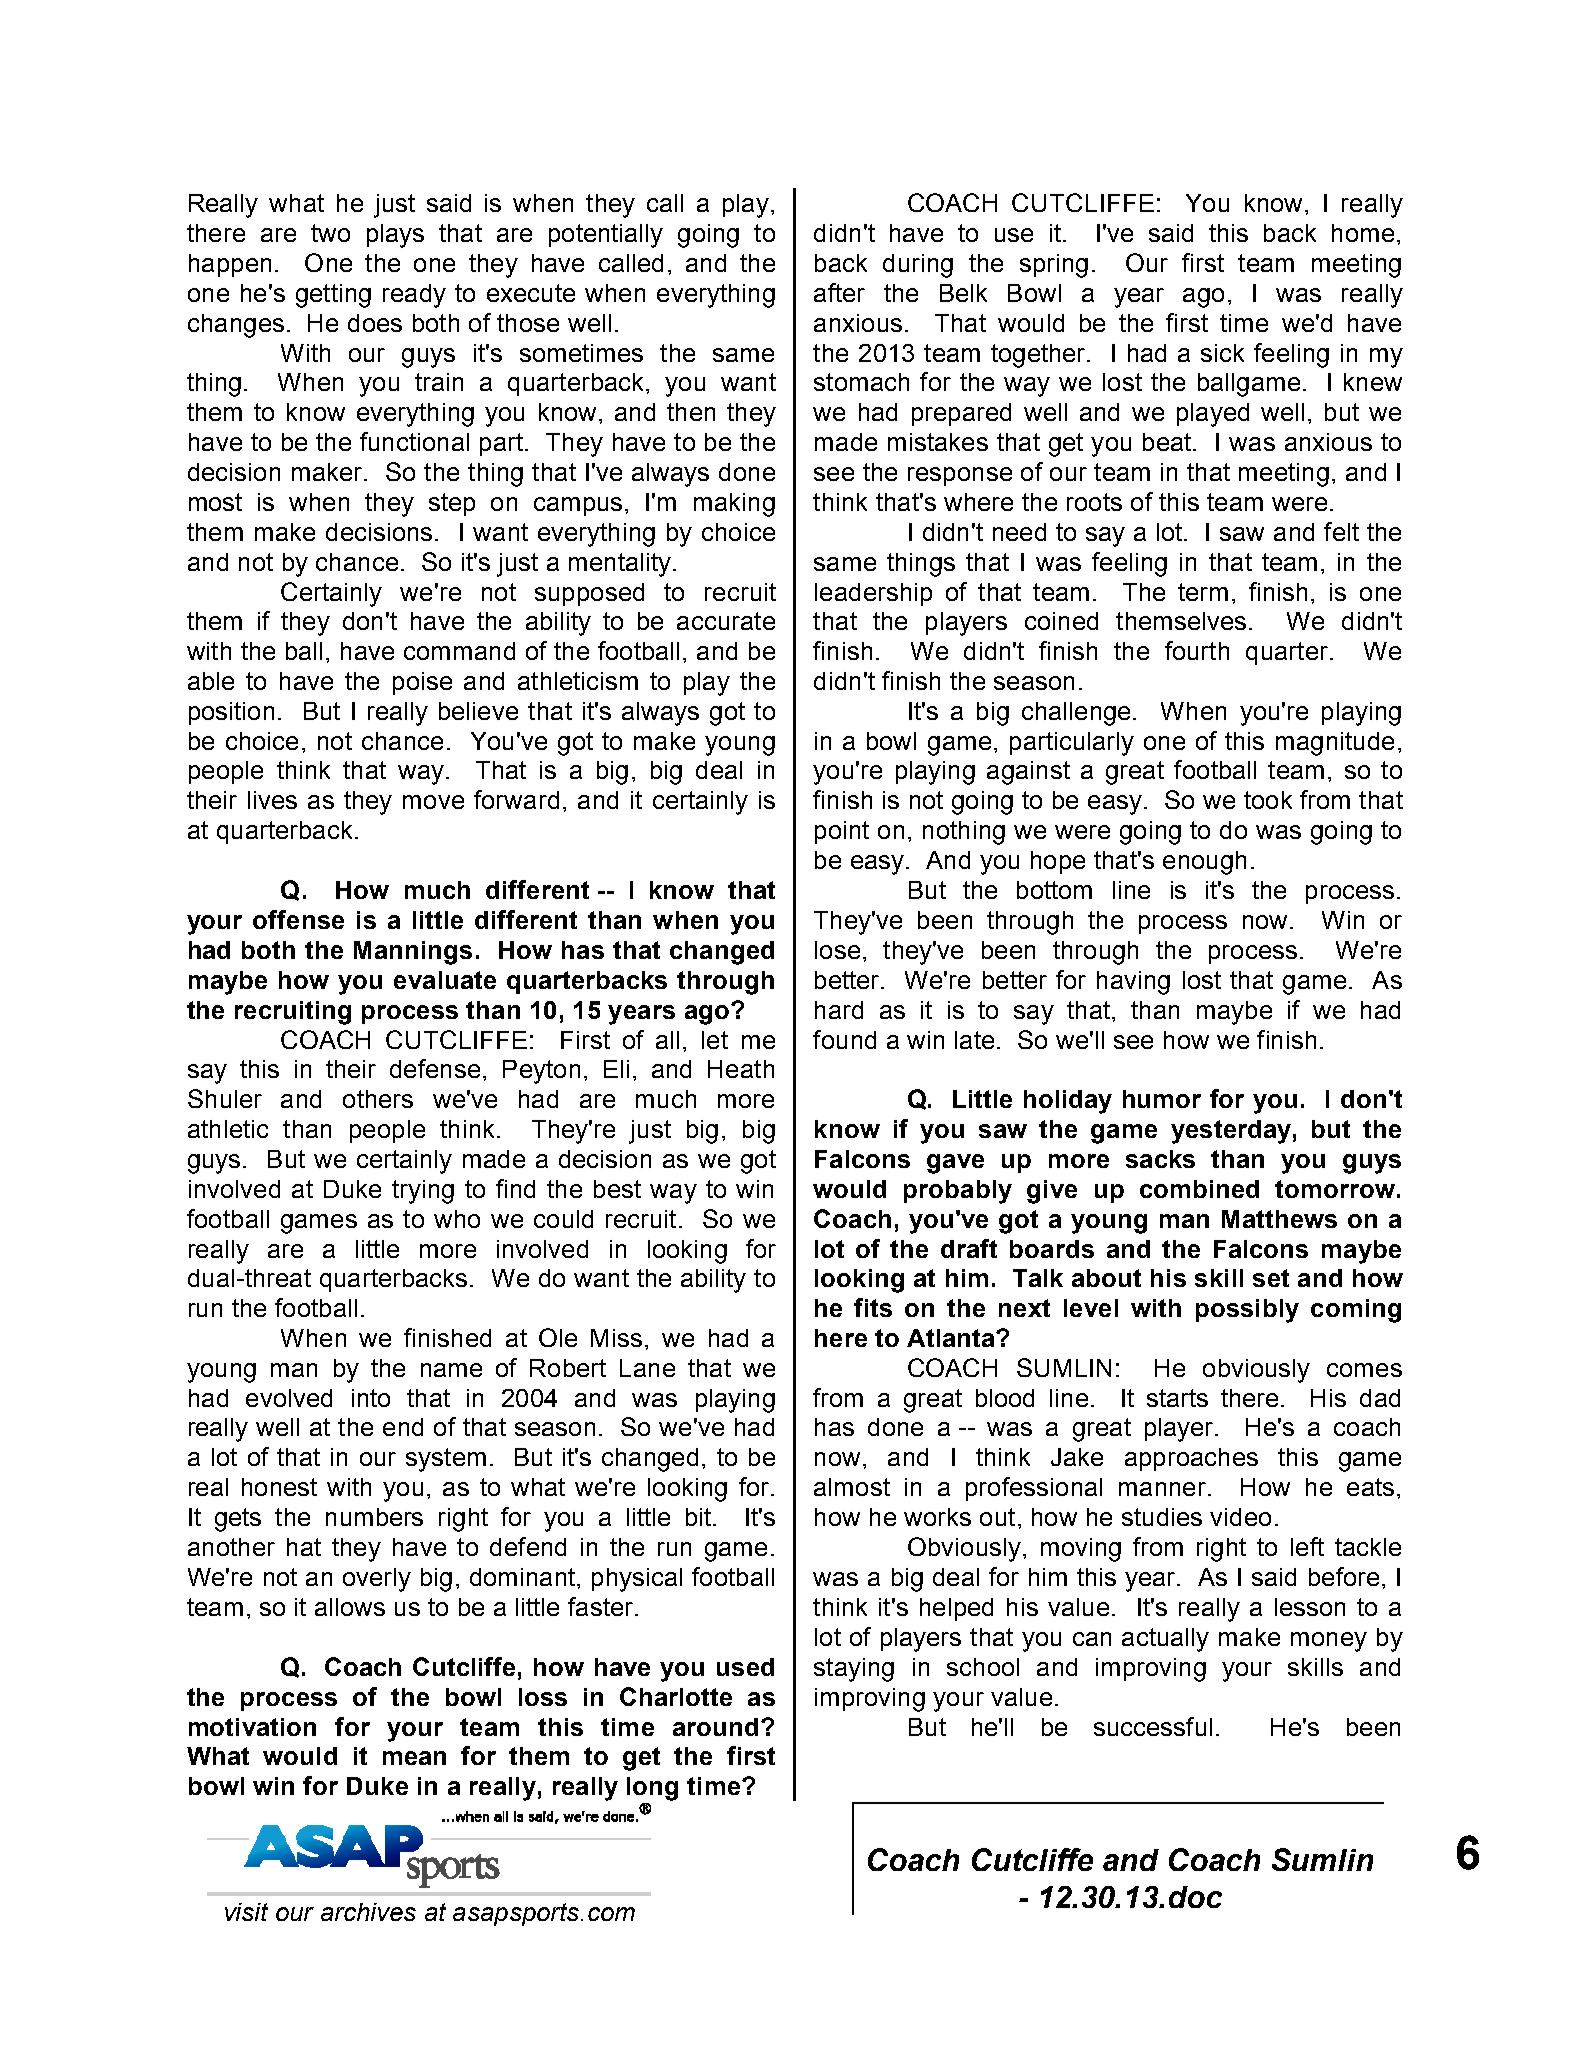 Image resolution: width=1590 pixels, height=2057 pixels. I want to click on sick, so click(1222, 353).
